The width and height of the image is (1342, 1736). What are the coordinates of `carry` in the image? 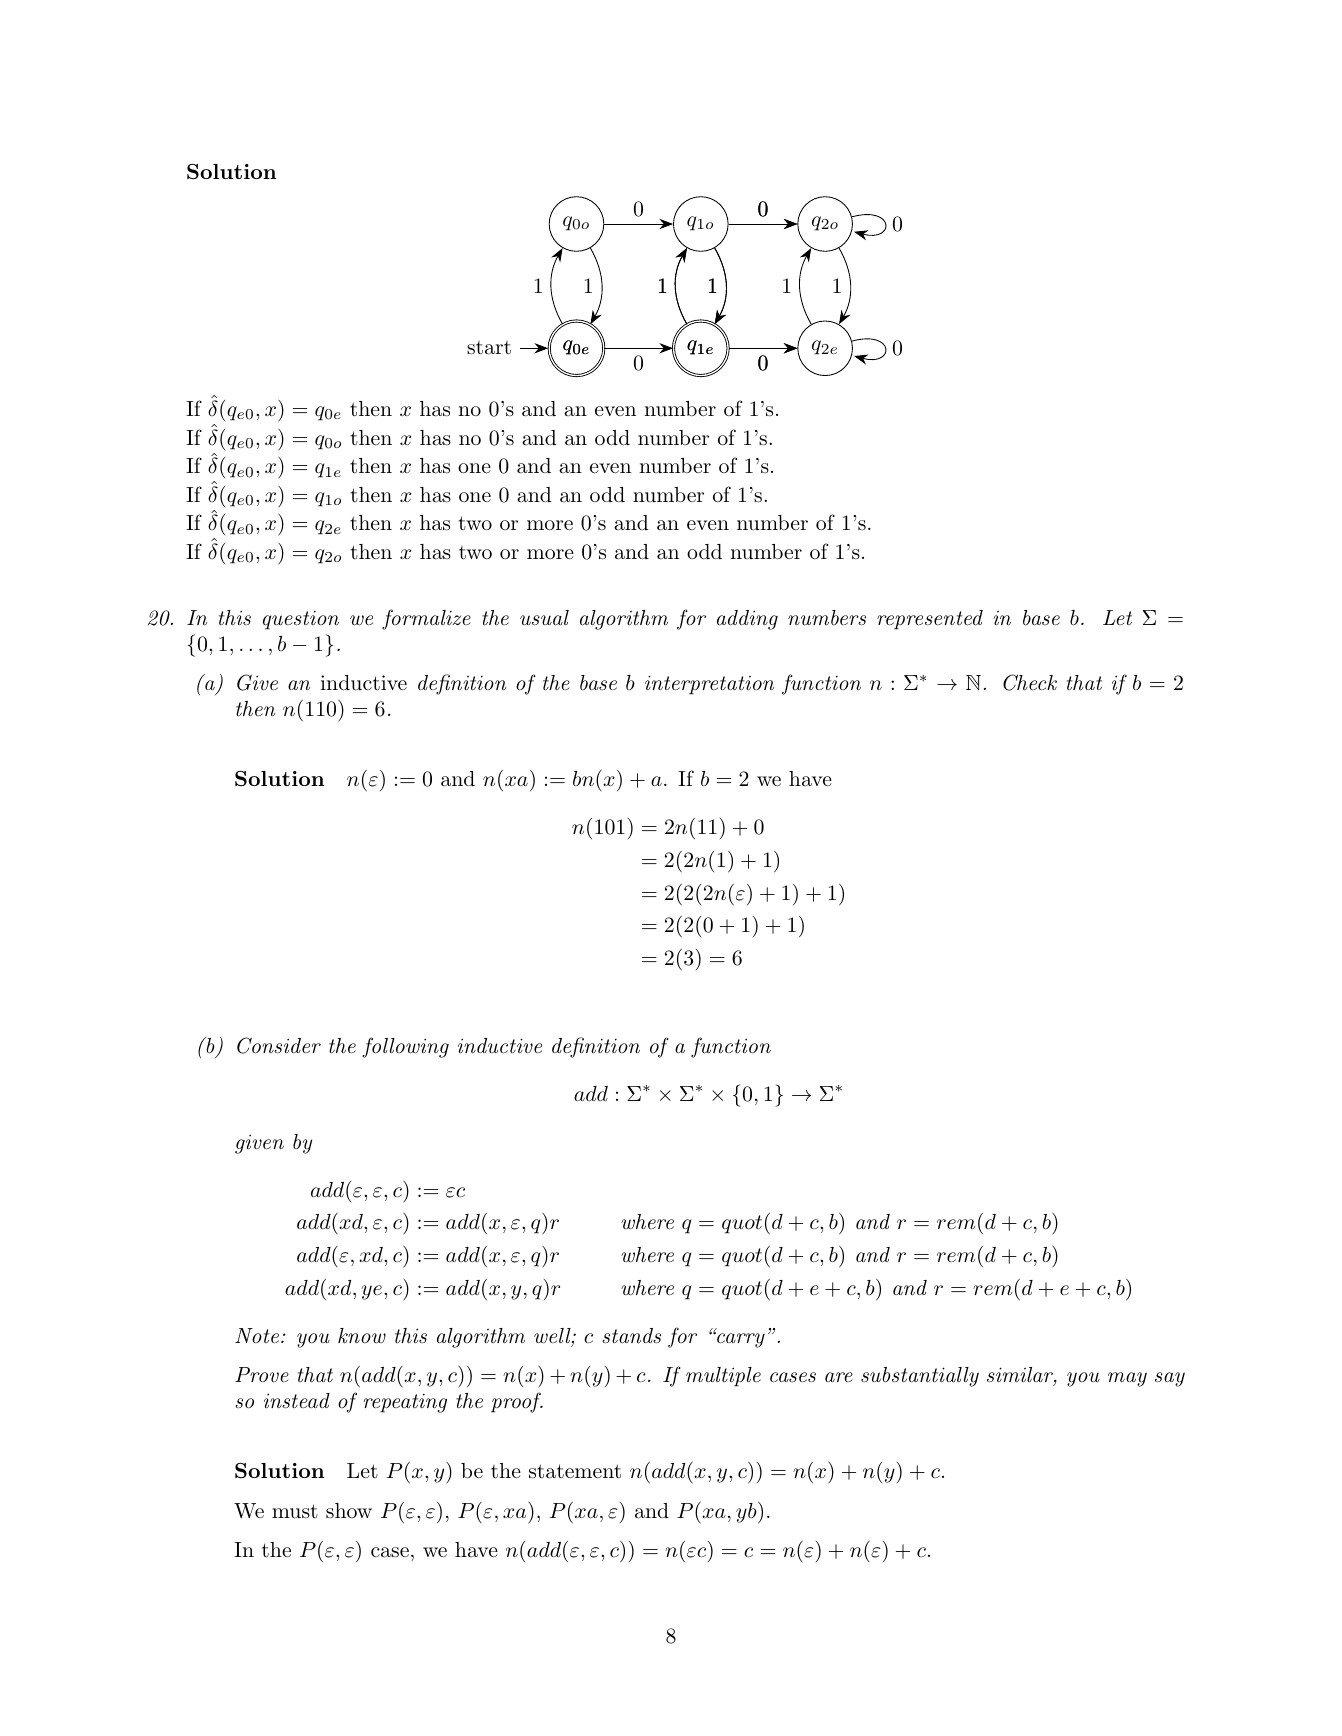 It's located at (740, 1340).
